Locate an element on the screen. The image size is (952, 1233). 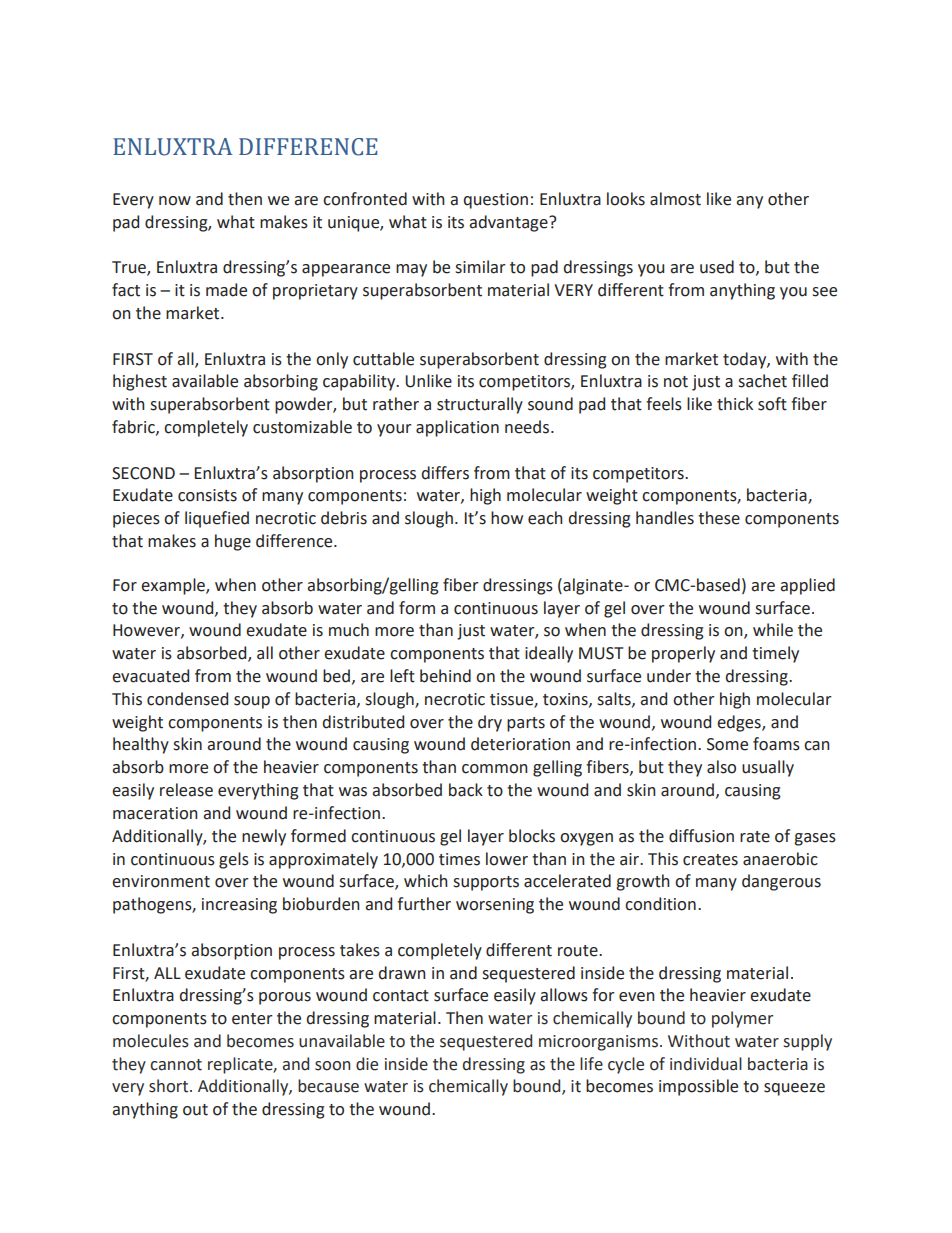
cannot is located at coordinates (176, 1065).
